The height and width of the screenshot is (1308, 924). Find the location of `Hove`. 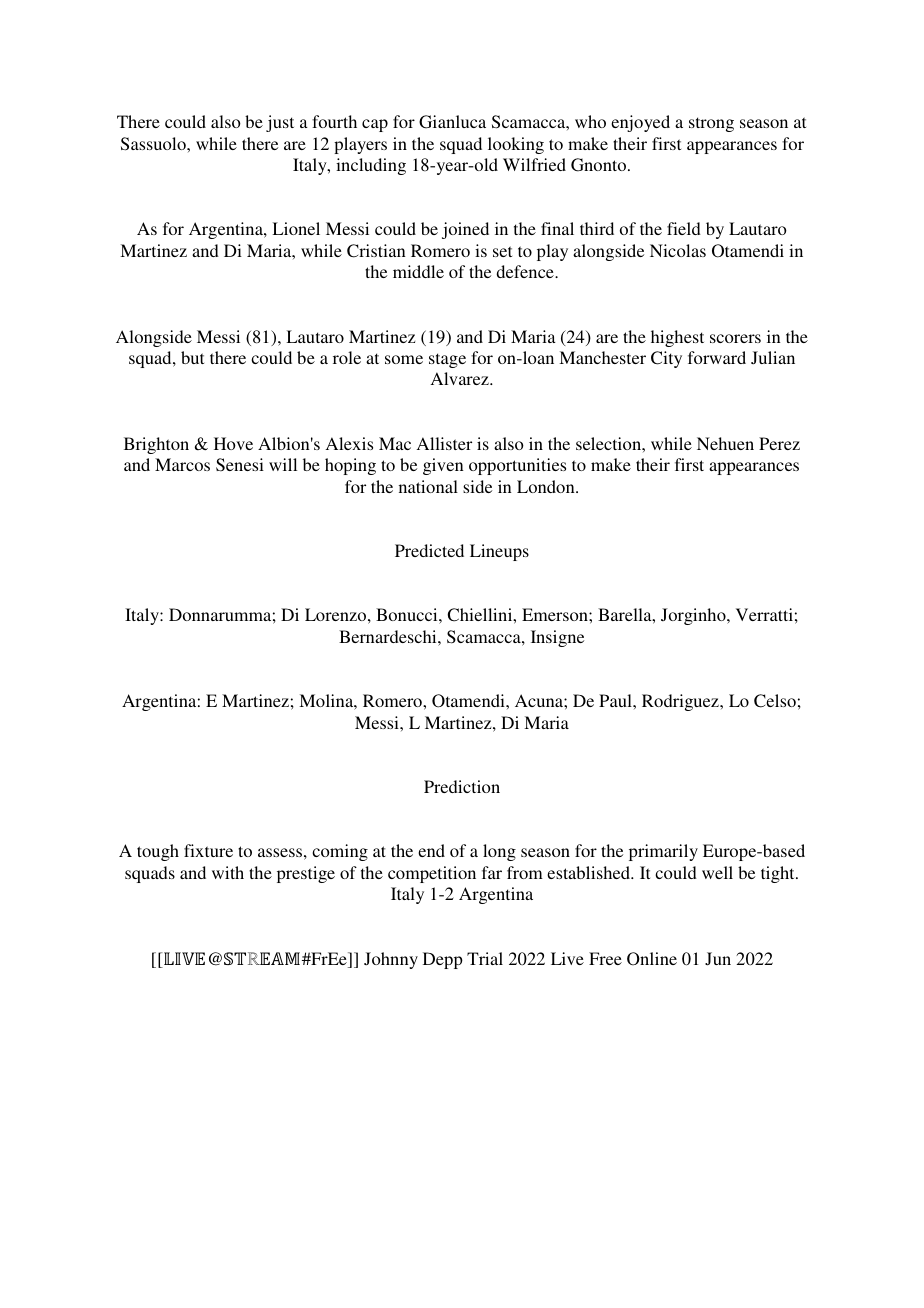

Hove is located at coordinates (233, 443).
